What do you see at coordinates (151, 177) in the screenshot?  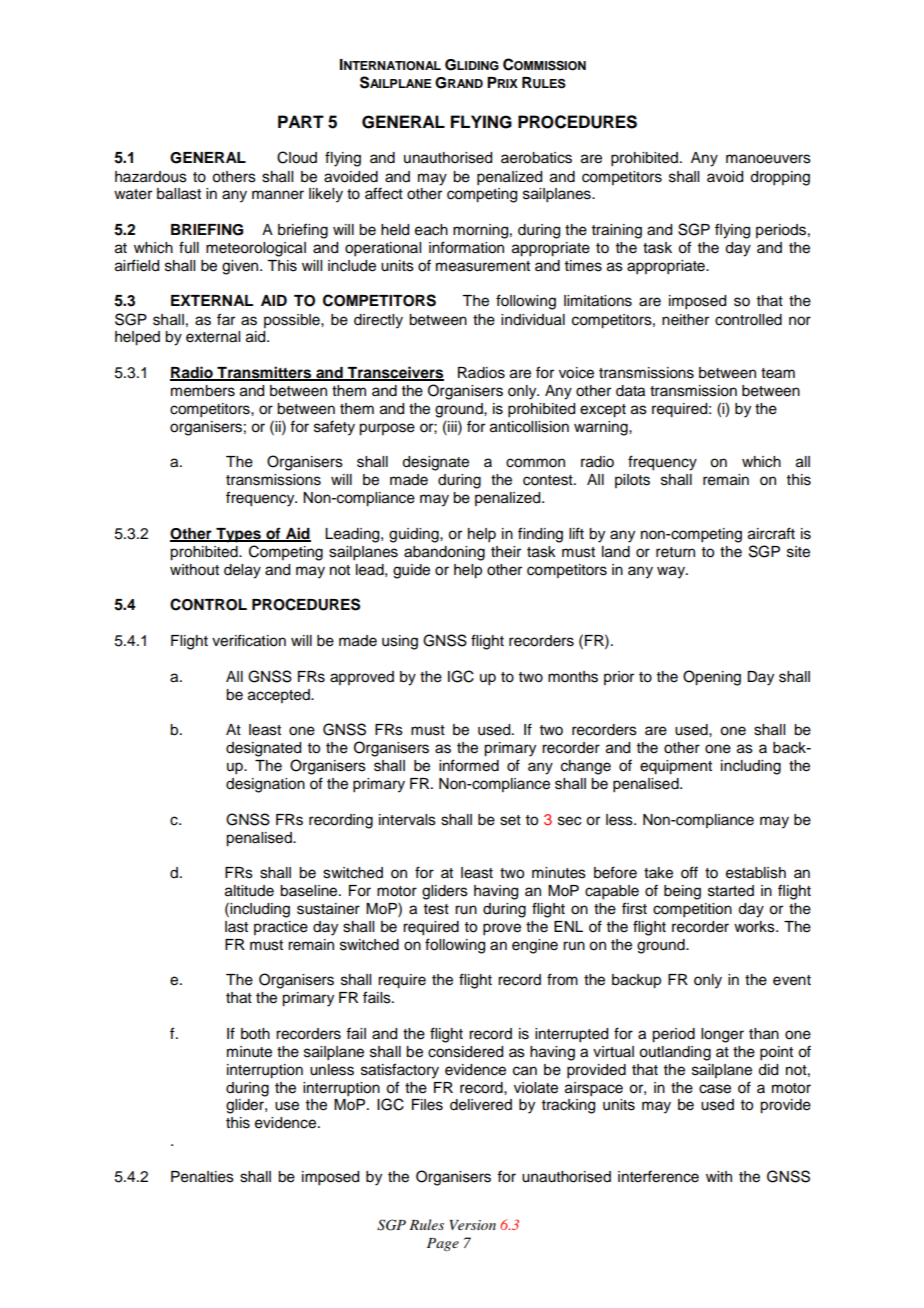 I see `hazardous` at bounding box center [151, 177].
